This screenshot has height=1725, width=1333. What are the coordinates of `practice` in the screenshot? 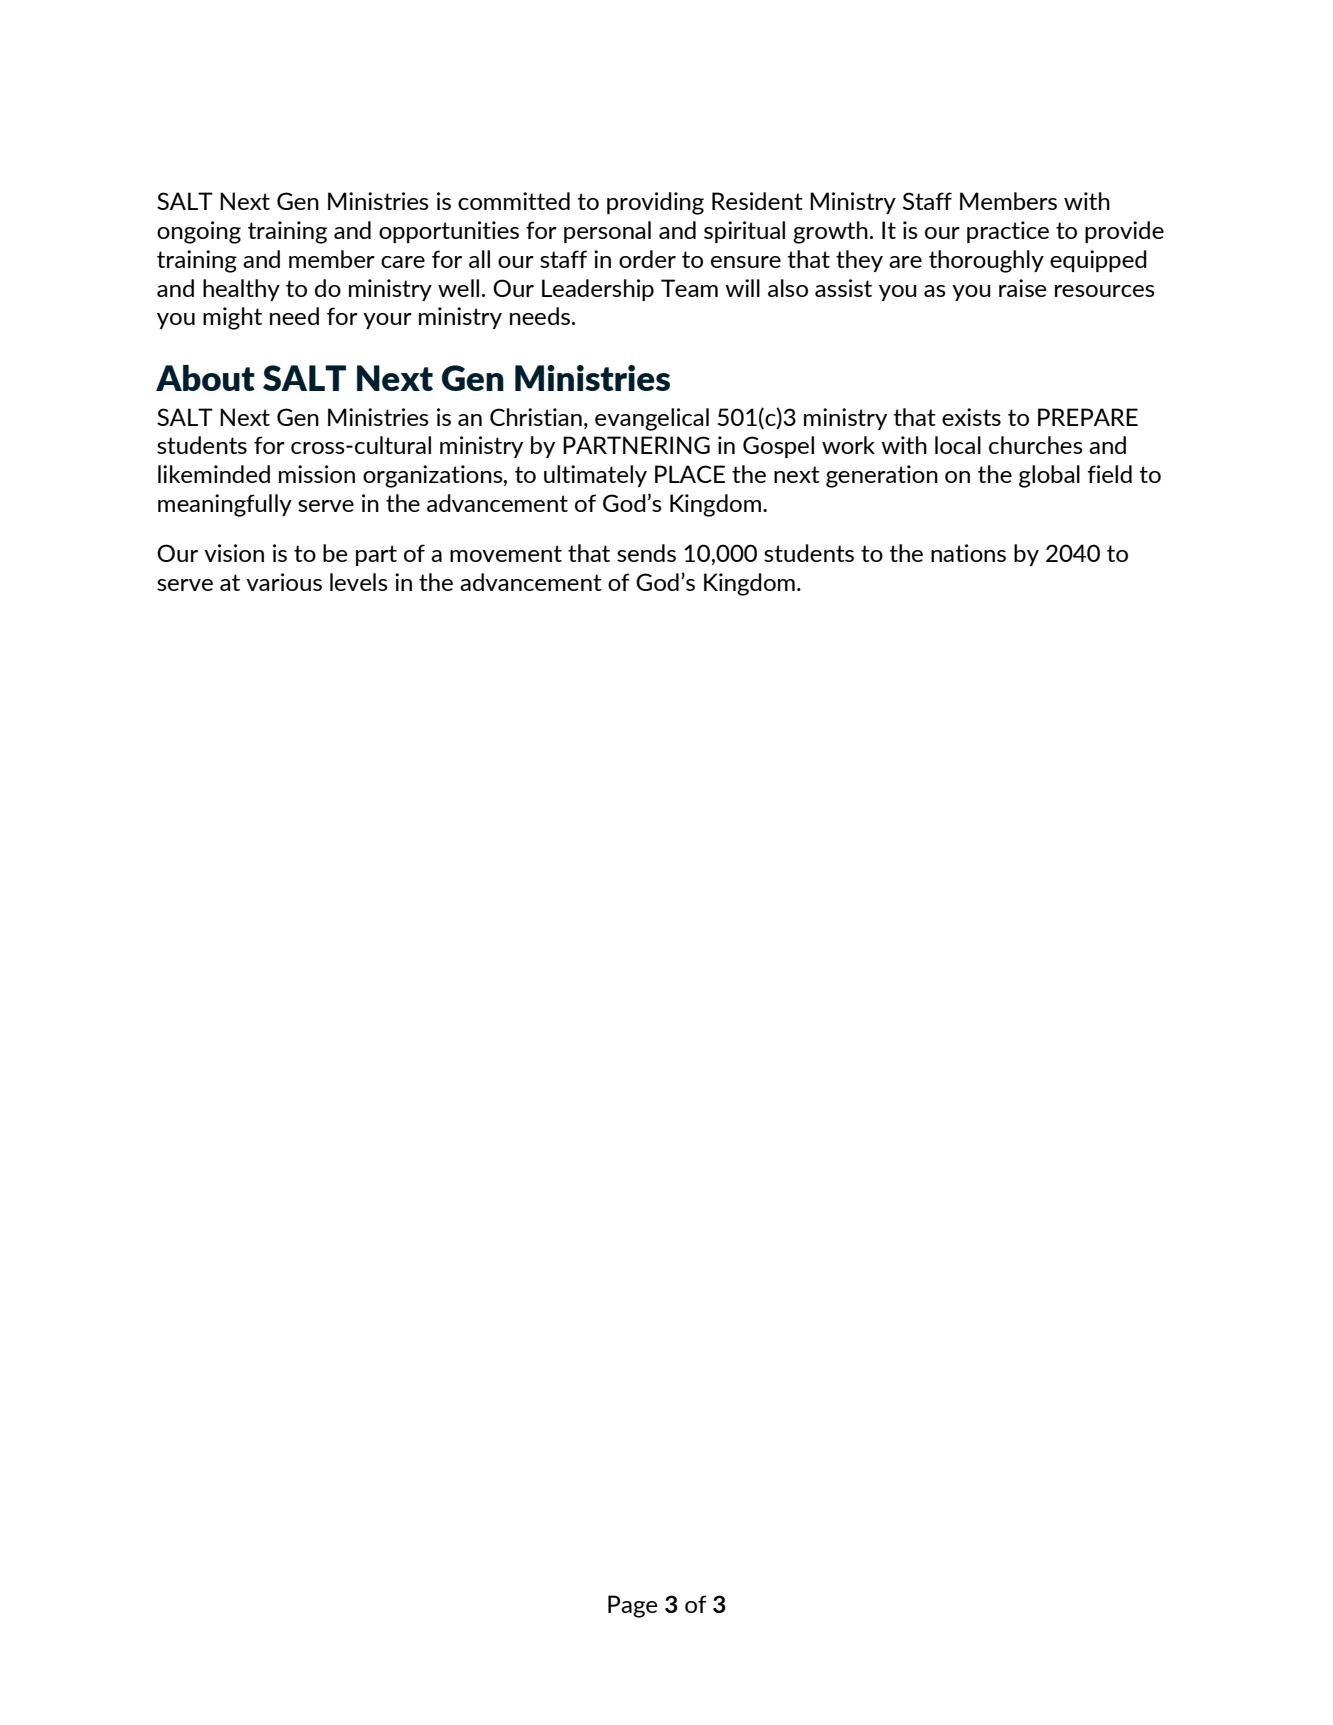 It's located at (1008, 232).
